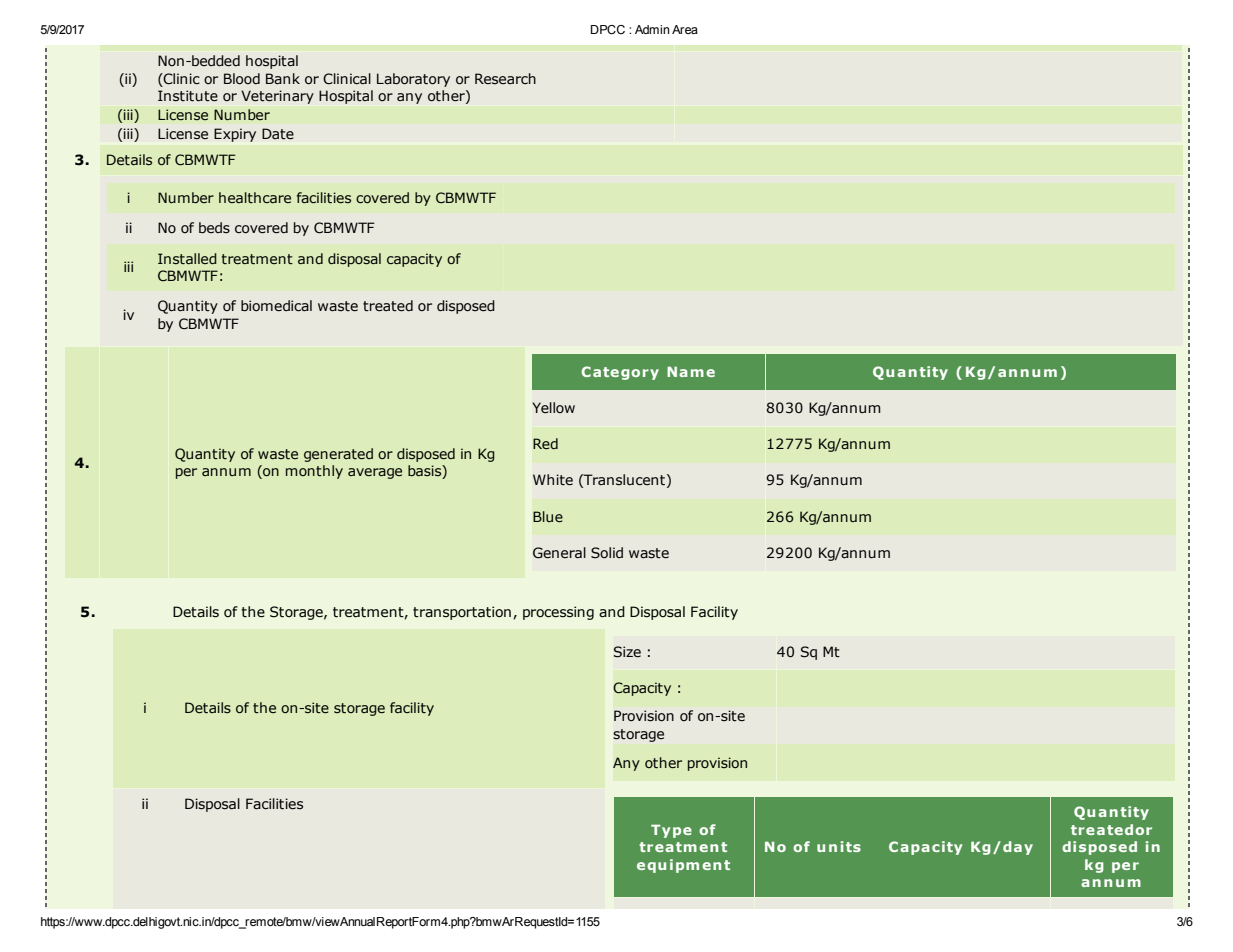 This screenshot has height=952, width=1233. What do you see at coordinates (553, 480) in the screenshot?
I see `White` at bounding box center [553, 480].
